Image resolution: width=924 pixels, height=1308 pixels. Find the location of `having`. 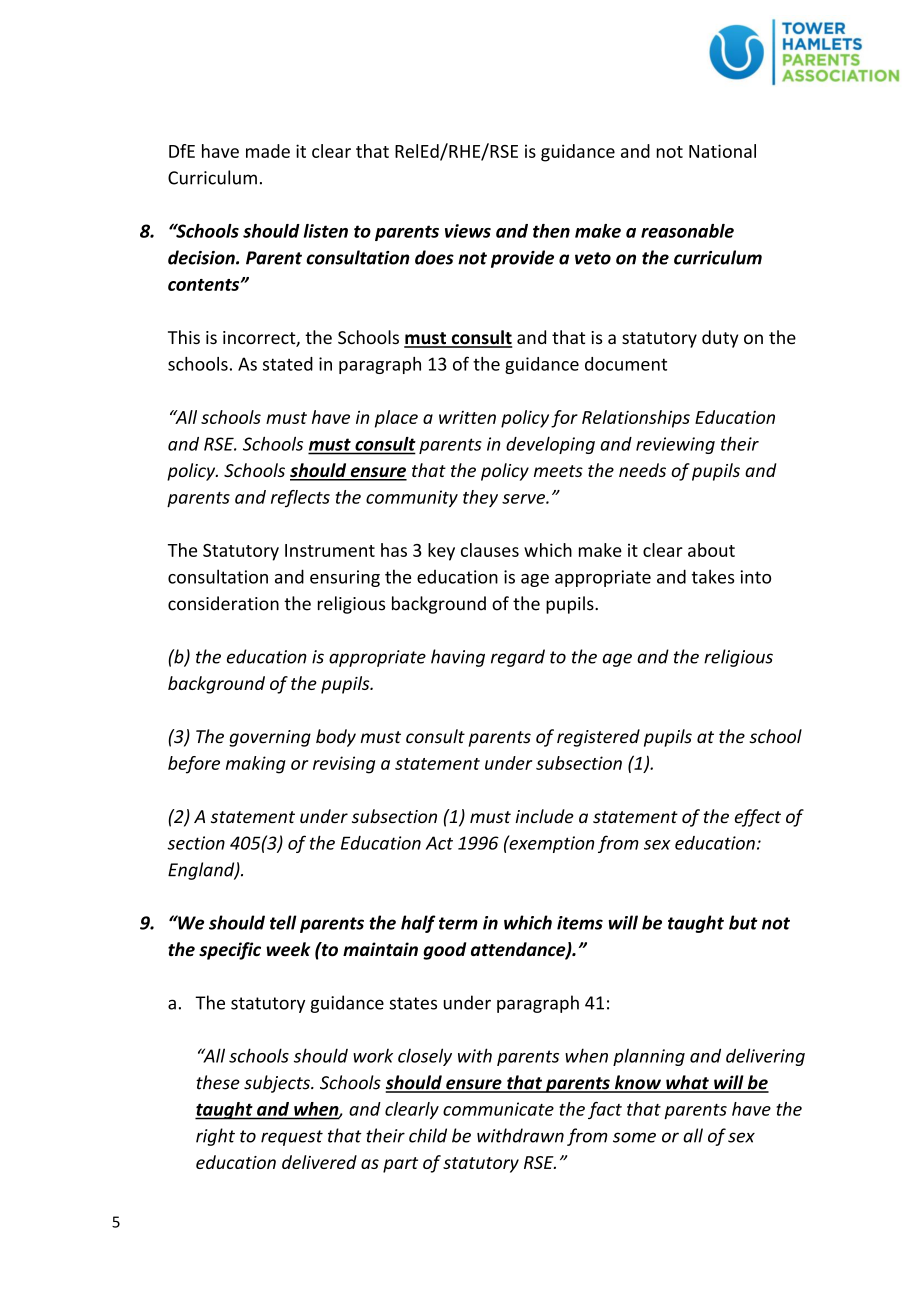

having is located at coordinates (458, 658).
